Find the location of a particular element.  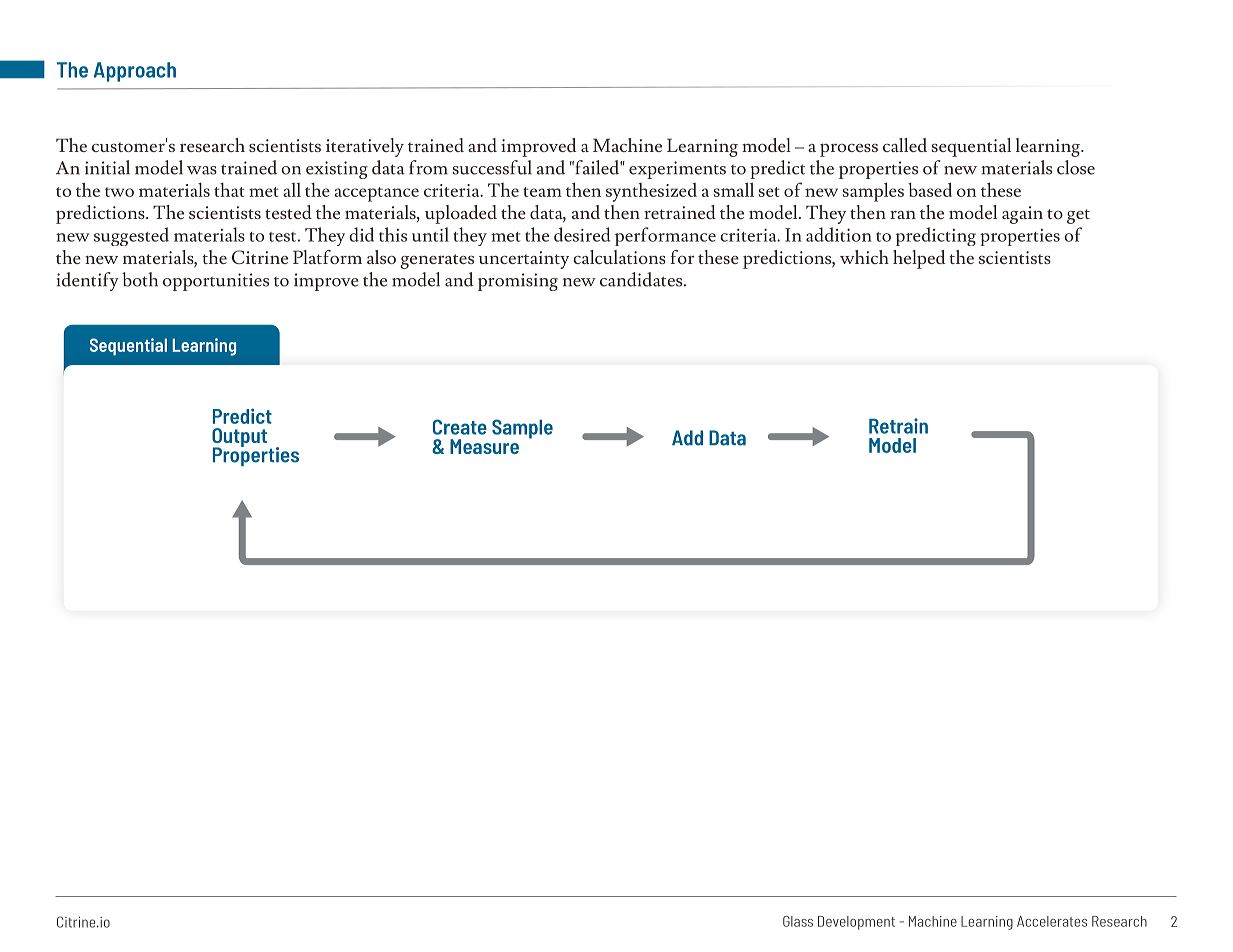

successful is located at coordinates (492, 167).
